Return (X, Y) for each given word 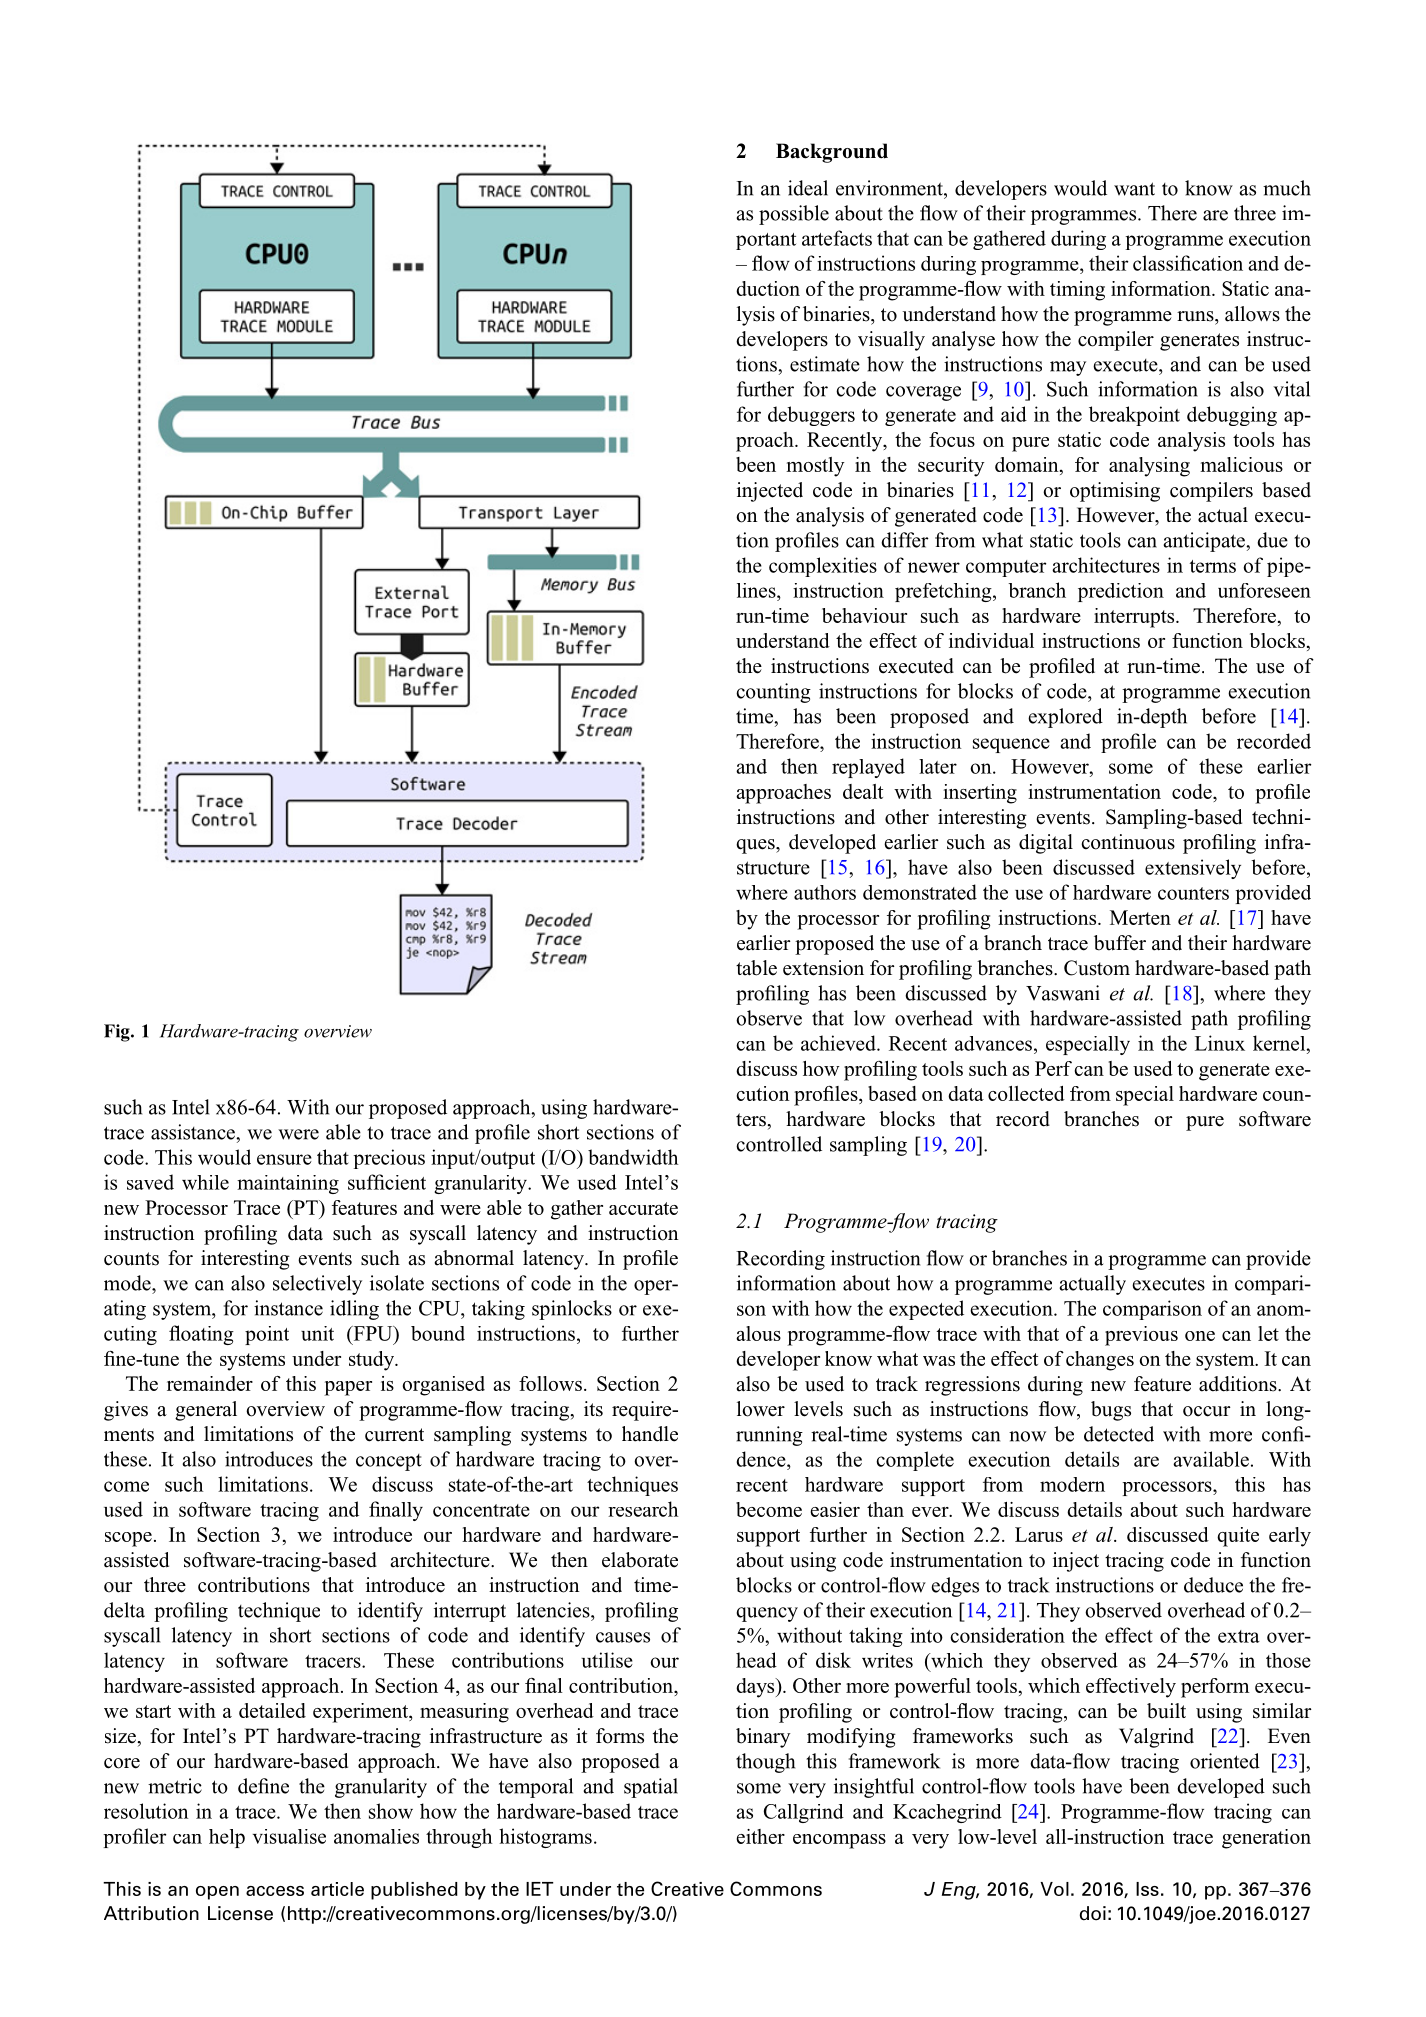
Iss (1147, 1889)
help (227, 1838)
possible (794, 215)
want (1134, 189)
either (760, 1836)
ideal (808, 188)
